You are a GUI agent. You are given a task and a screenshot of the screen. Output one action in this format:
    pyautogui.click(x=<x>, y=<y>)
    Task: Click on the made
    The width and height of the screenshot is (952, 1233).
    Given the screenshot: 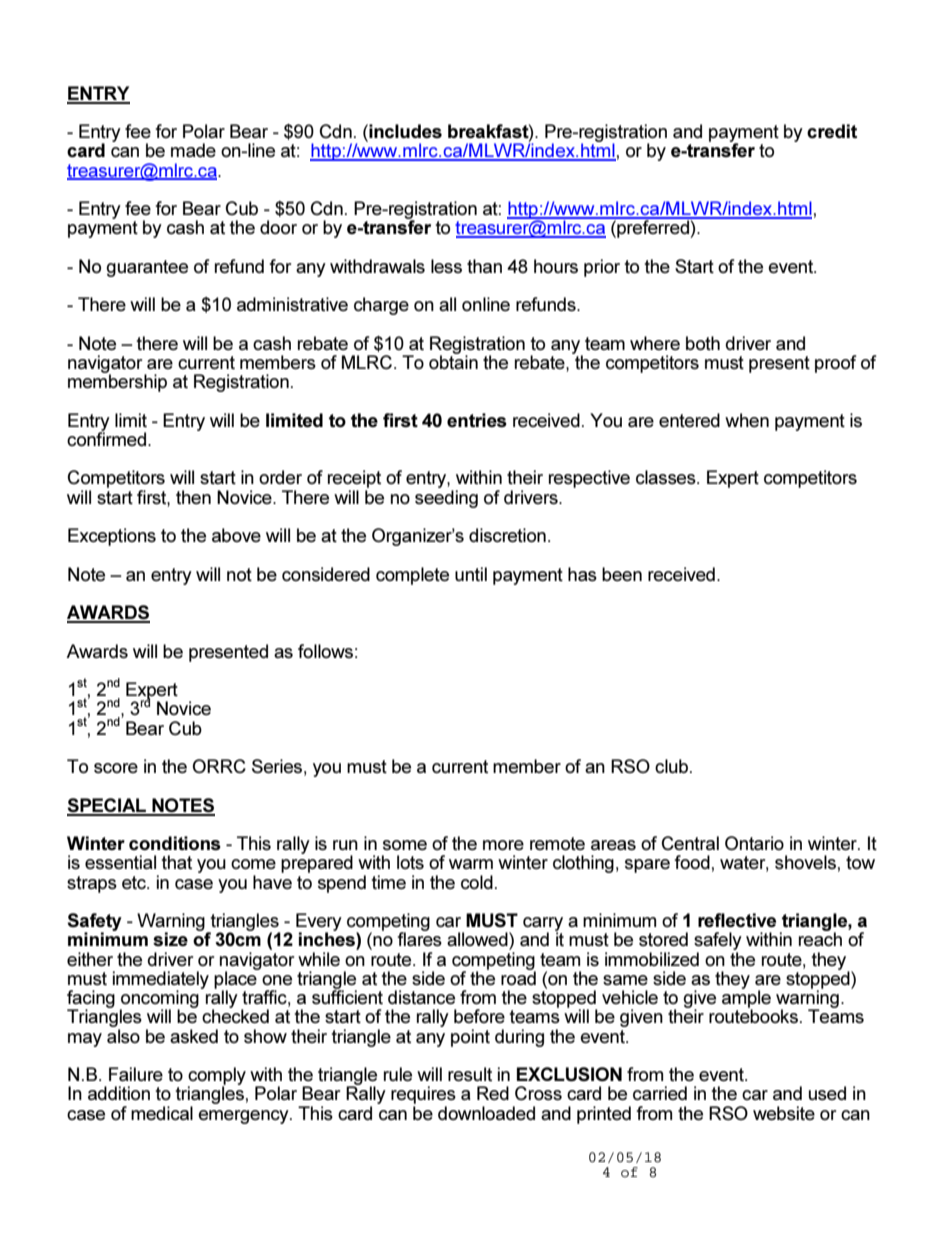 What is the action you would take?
    pyautogui.click(x=193, y=150)
